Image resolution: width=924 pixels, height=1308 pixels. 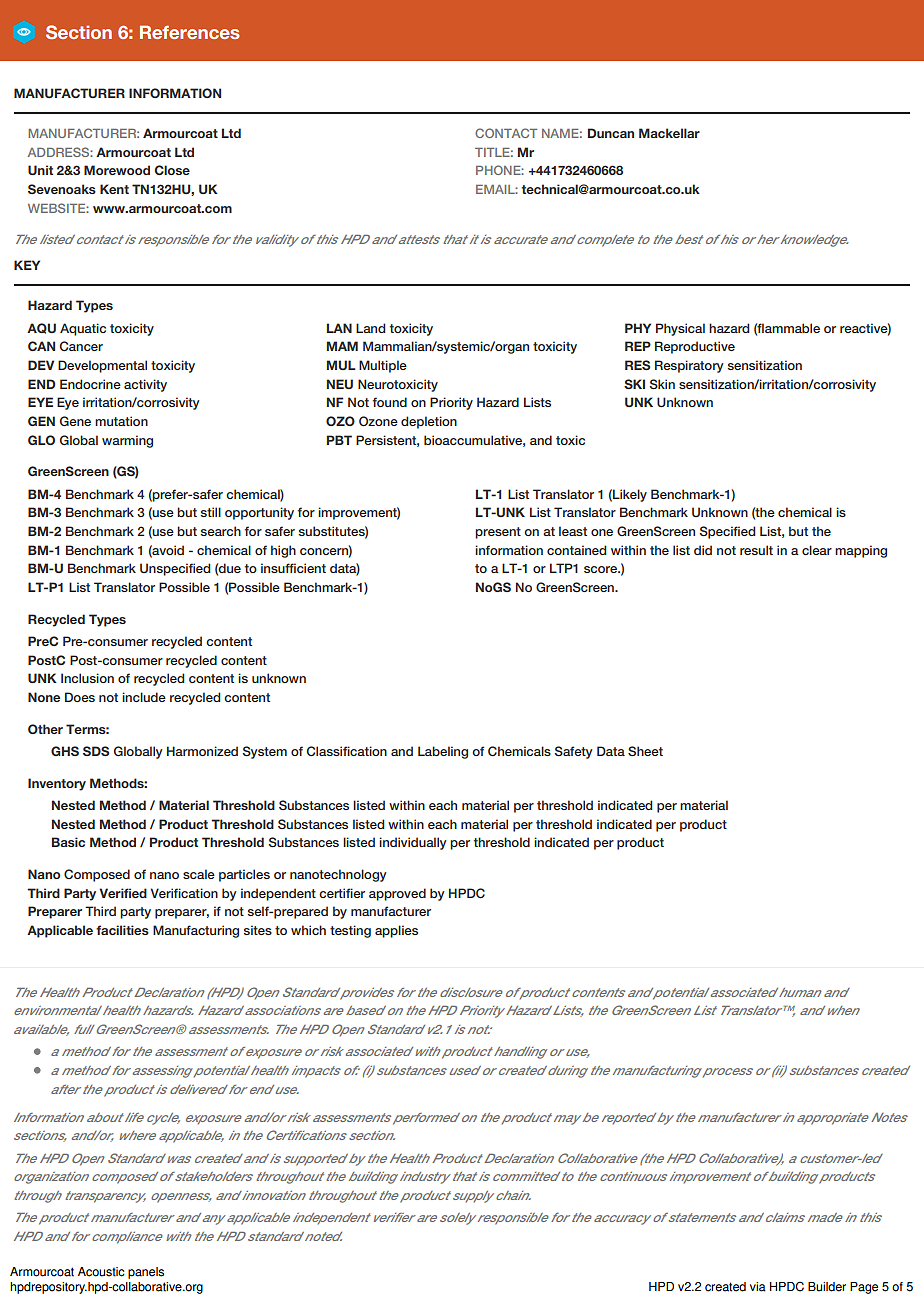 What do you see at coordinates (413, 843) in the image?
I see `individually` at bounding box center [413, 843].
